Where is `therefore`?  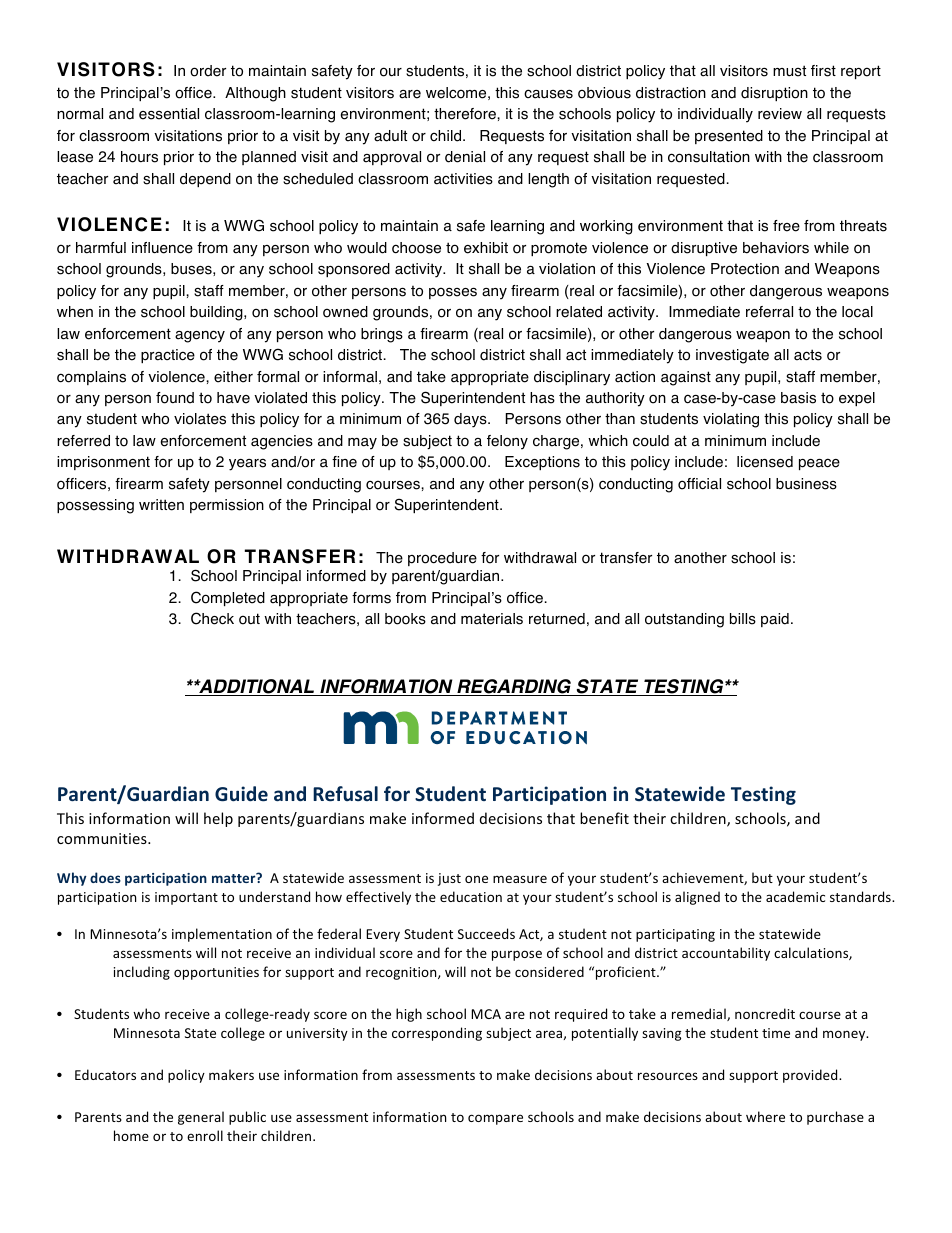 therefore is located at coordinates (466, 114).
